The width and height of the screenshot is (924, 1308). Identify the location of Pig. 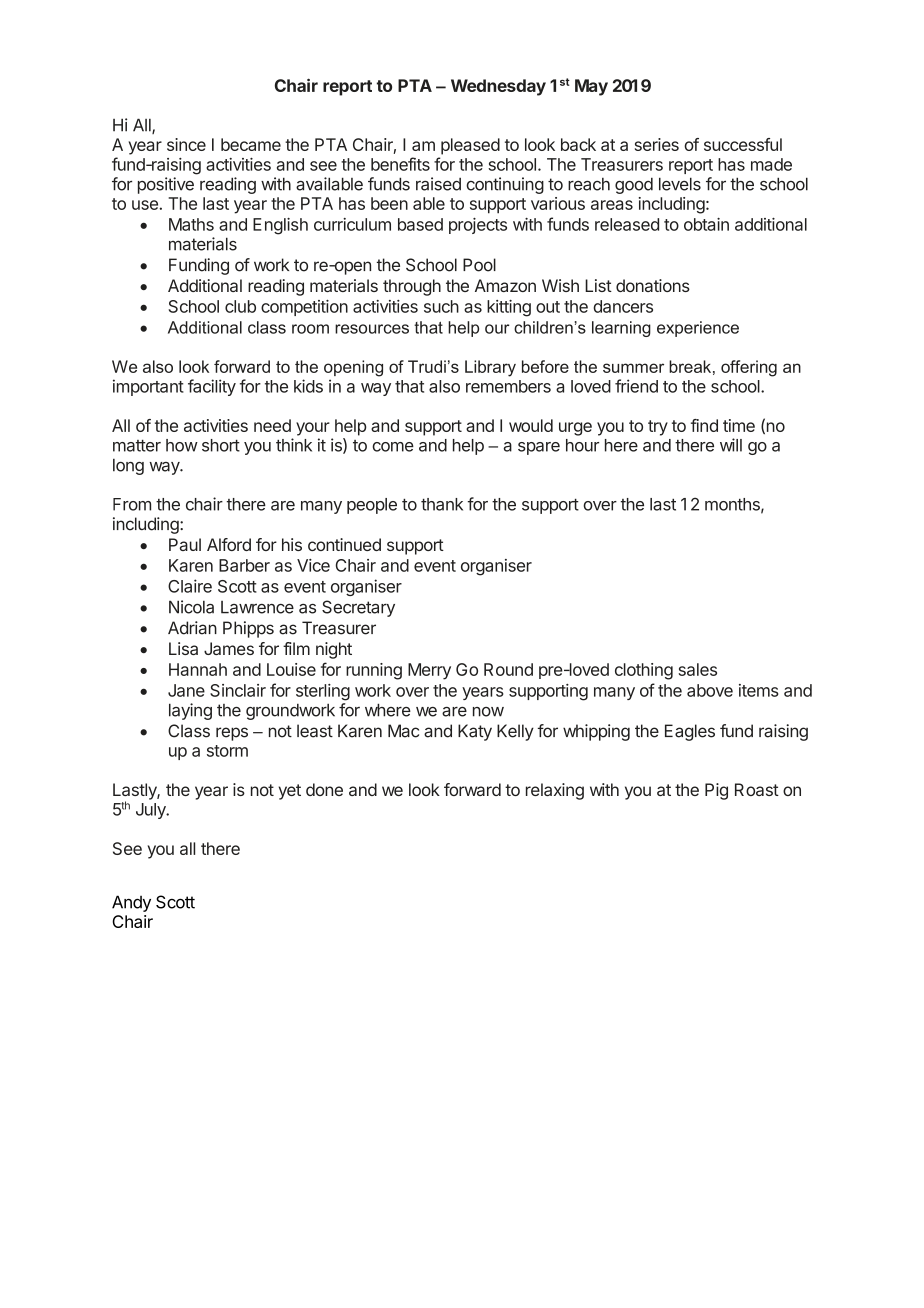
(716, 791).
